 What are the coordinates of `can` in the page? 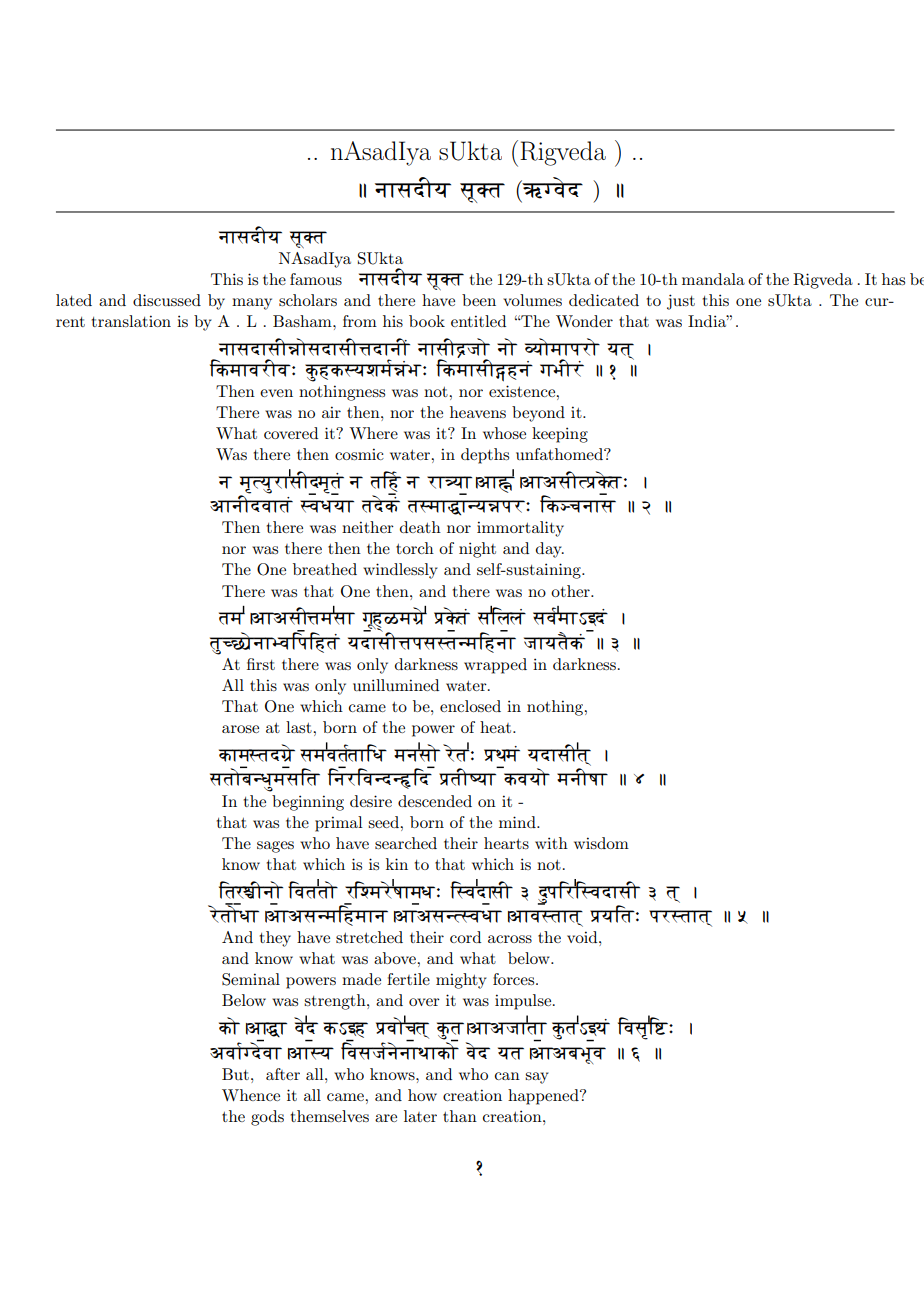 It's located at (507, 1076).
